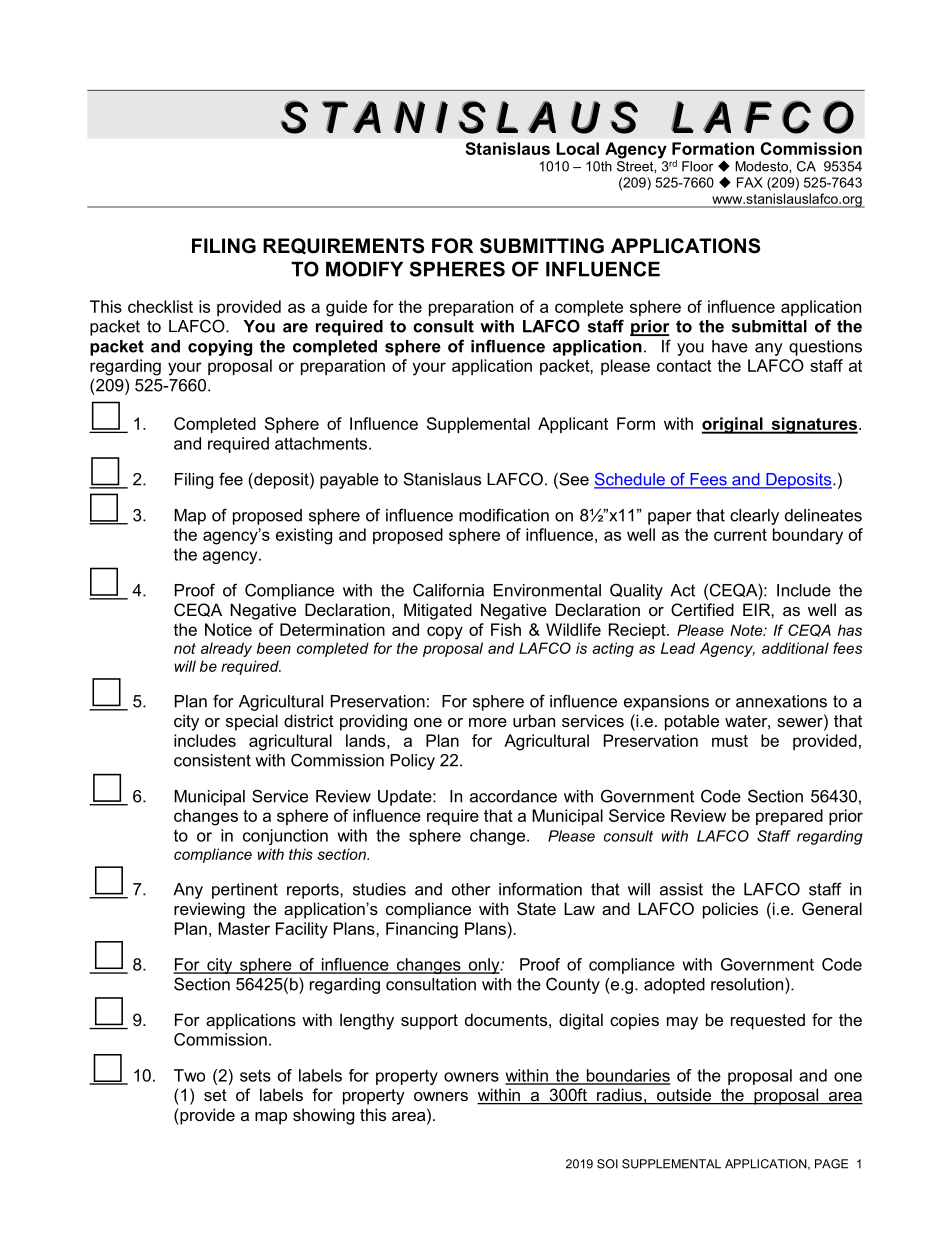 The height and width of the document is (1233, 952). Describe the element at coordinates (795, 648) in the document. I see `additional` at that location.
